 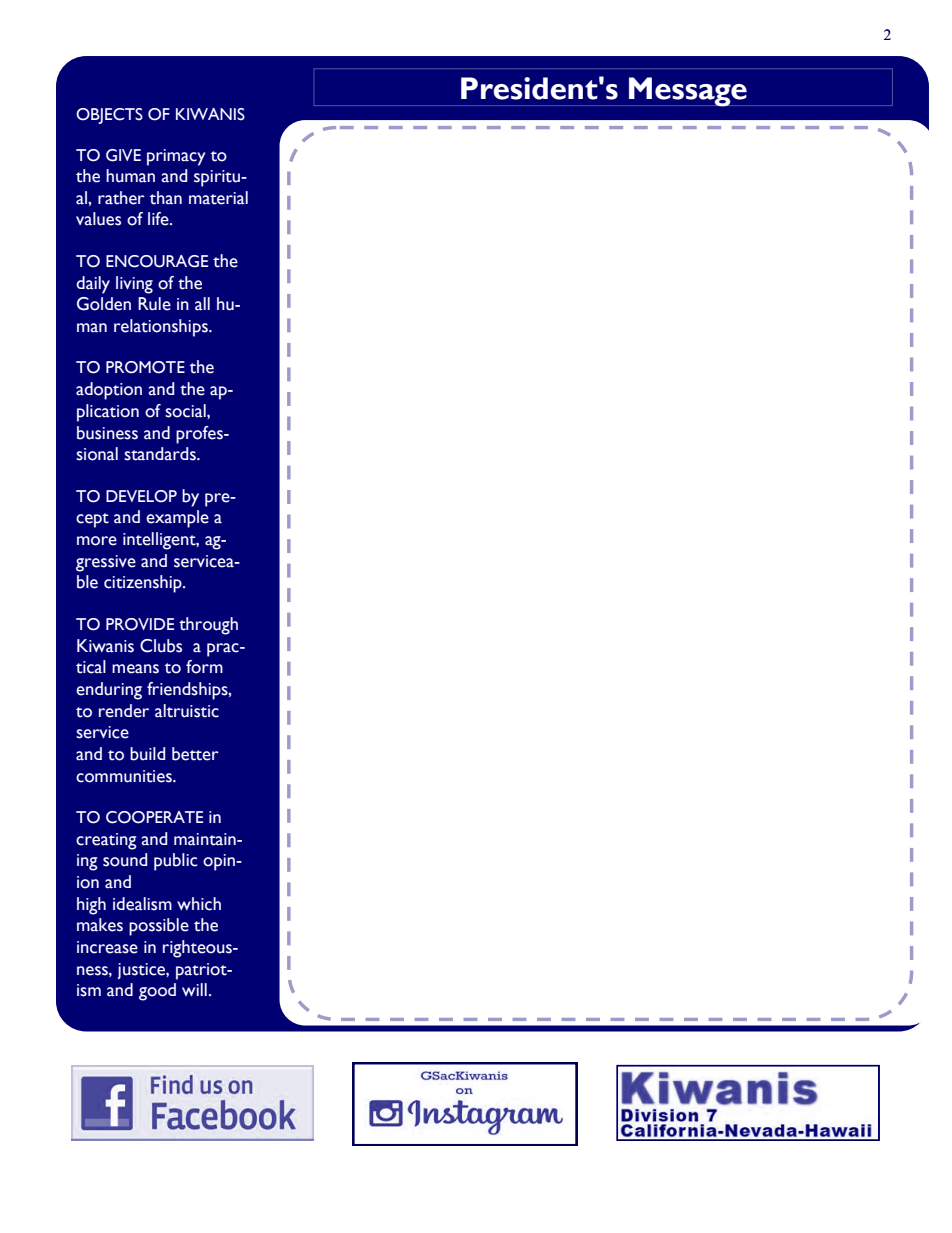 What do you see at coordinates (199, 904) in the image?
I see `which` at bounding box center [199, 904].
